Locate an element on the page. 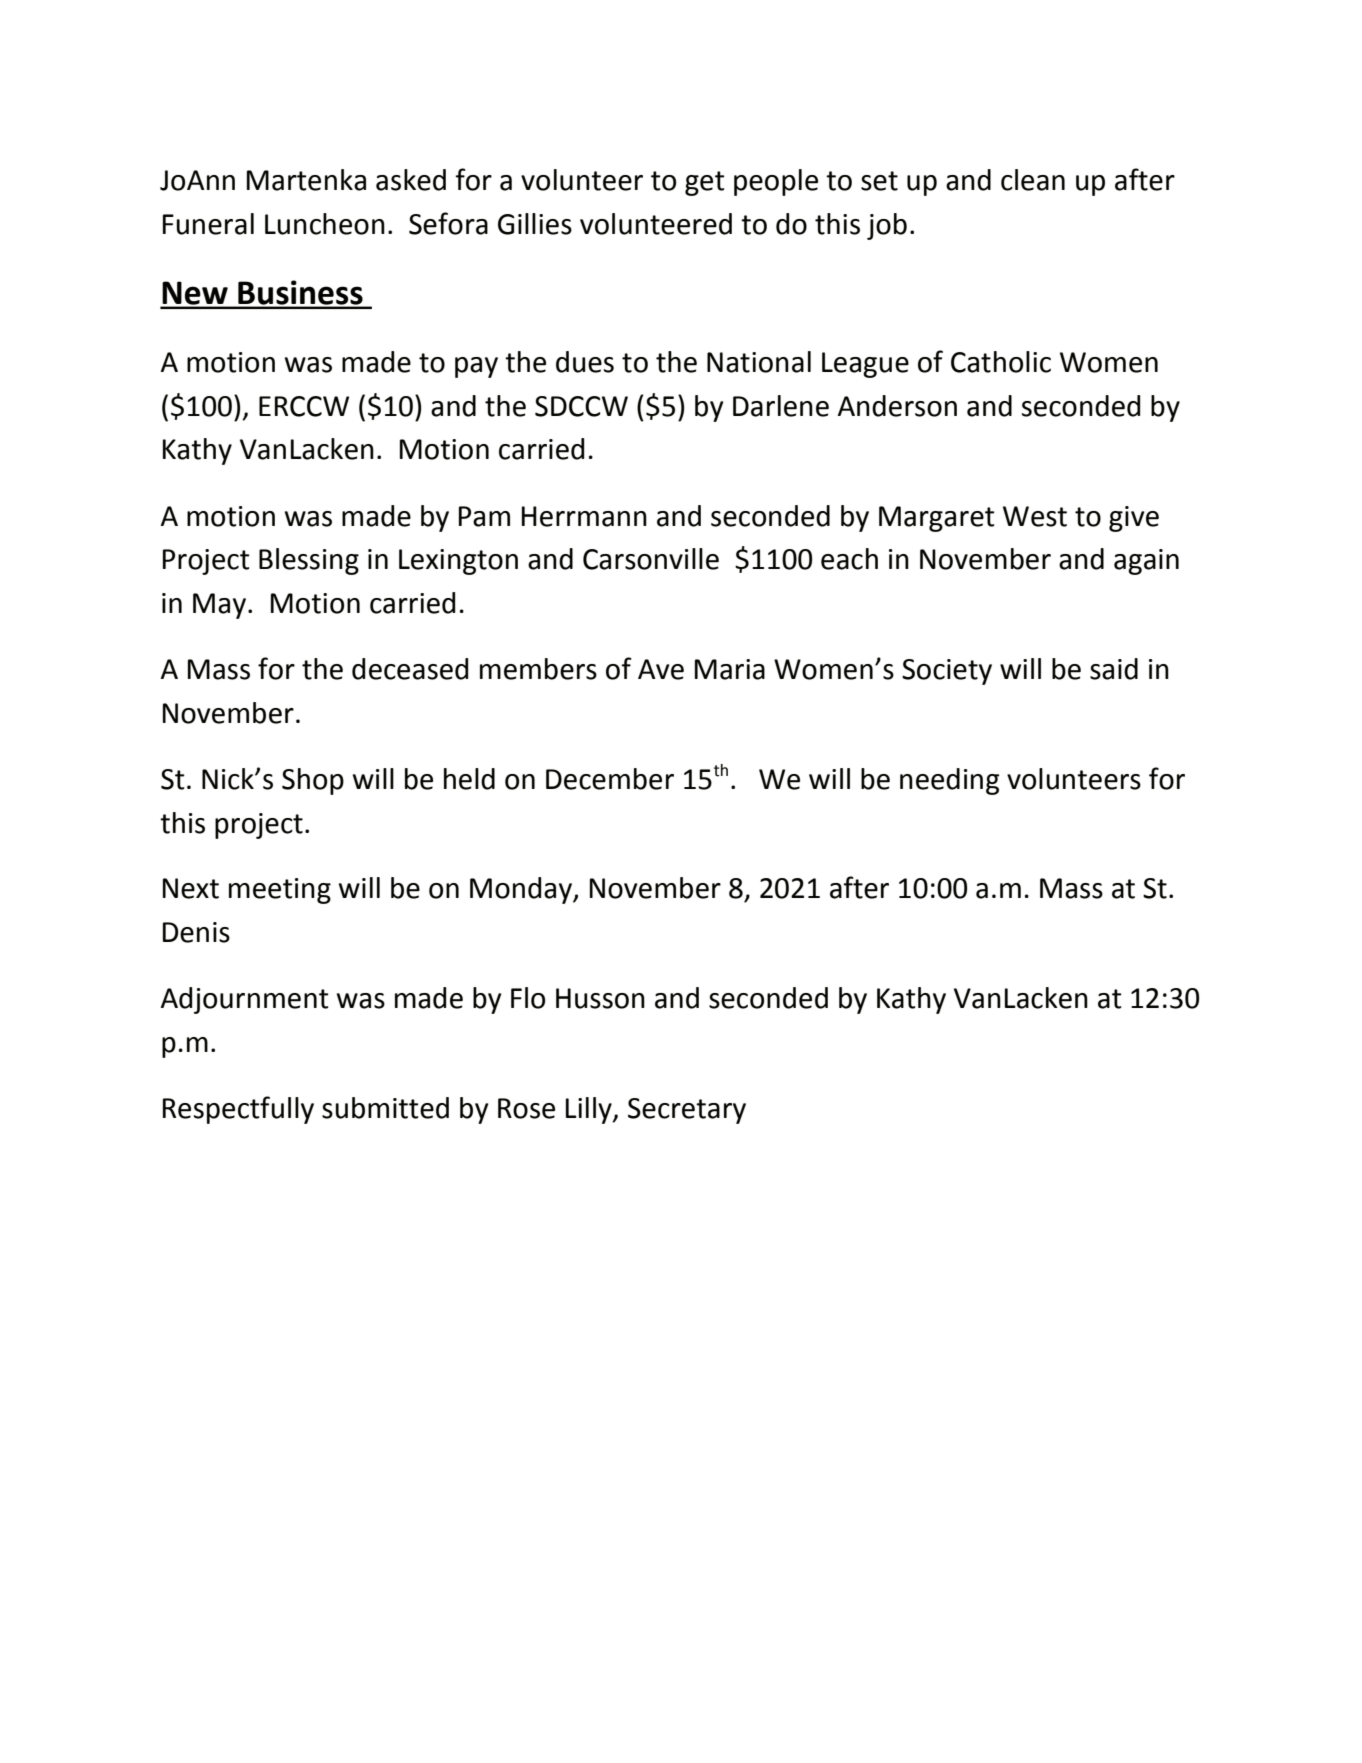 This image has height=1763, width=1362. needing is located at coordinates (950, 781).
